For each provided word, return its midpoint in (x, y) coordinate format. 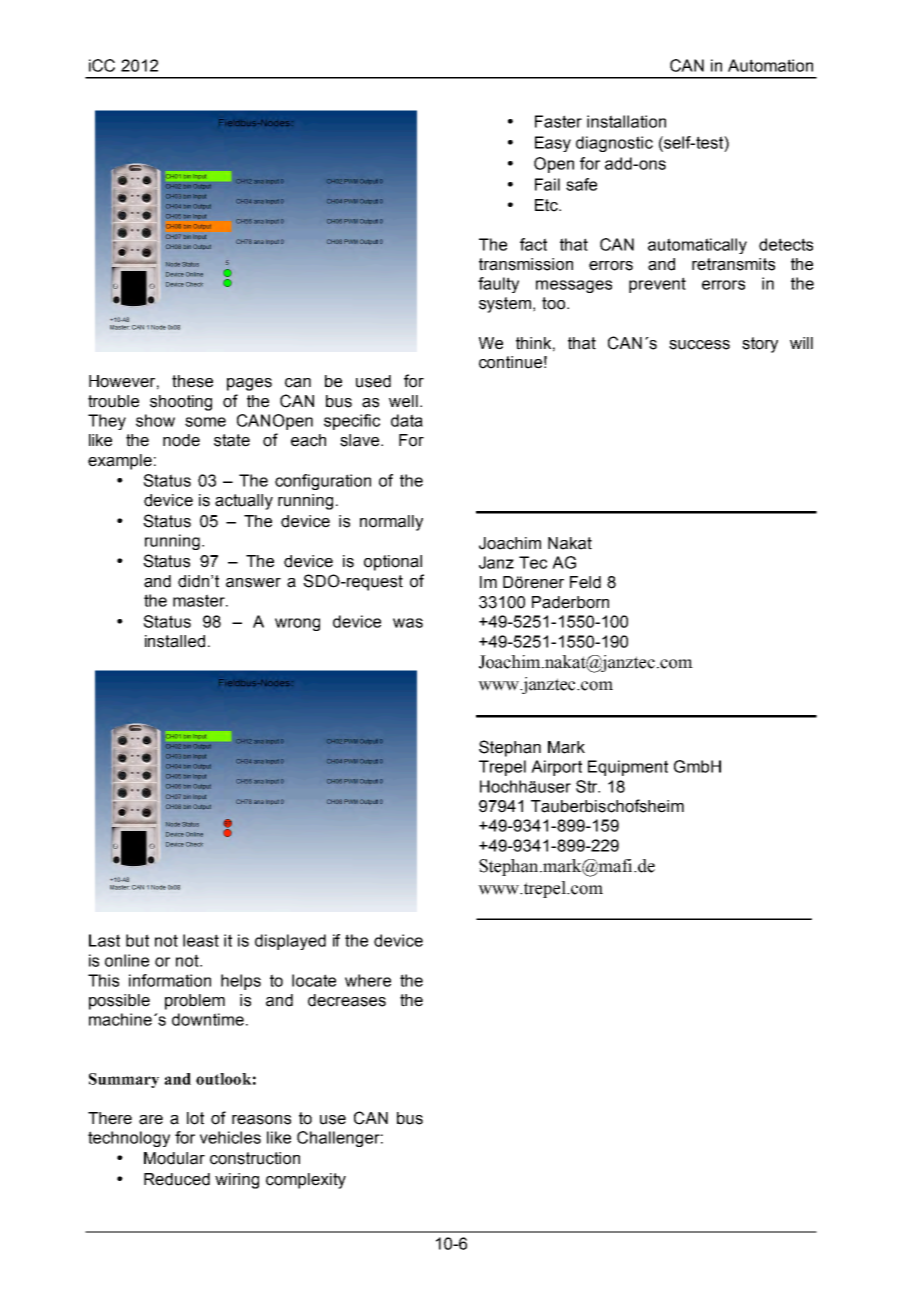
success (699, 345)
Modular (174, 1158)
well (403, 401)
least (201, 940)
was (408, 623)
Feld (585, 582)
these (192, 381)
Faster (558, 121)
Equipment (628, 768)
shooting (181, 403)
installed (175, 641)
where (368, 980)
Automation (770, 65)
